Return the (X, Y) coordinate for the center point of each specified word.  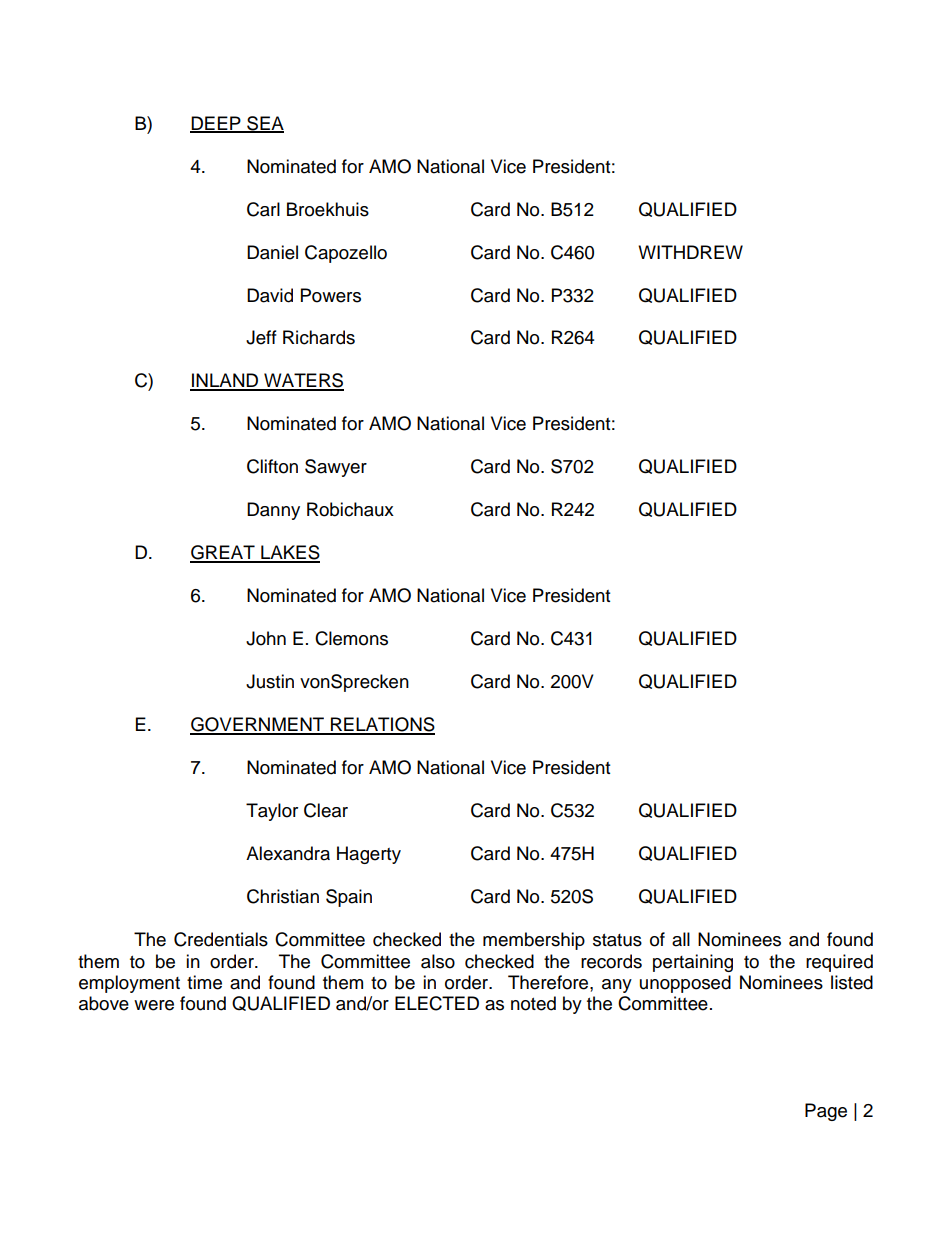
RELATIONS (382, 725)
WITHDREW (690, 252)
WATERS (303, 381)
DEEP (216, 124)
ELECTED (437, 1003)
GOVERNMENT (258, 725)
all (681, 939)
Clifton (272, 466)
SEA (264, 124)
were (154, 1005)
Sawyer (336, 468)
